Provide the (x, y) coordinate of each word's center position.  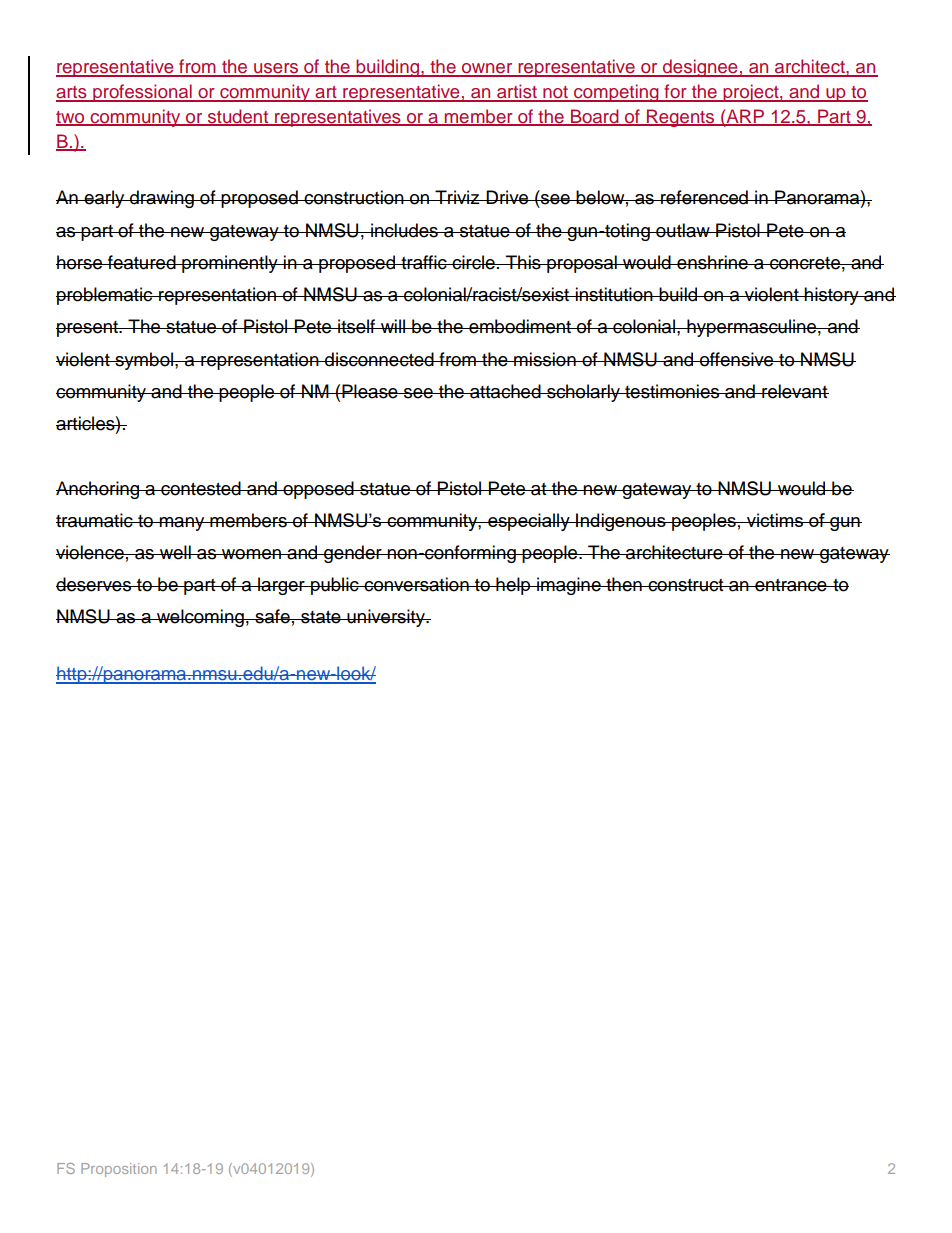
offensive (737, 359)
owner (487, 69)
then (624, 584)
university (386, 618)
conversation (416, 584)
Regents (681, 118)
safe (272, 616)
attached (505, 391)
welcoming (200, 618)
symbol (144, 361)
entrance (791, 585)
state (321, 617)
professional (142, 93)
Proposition (119, 1170)
